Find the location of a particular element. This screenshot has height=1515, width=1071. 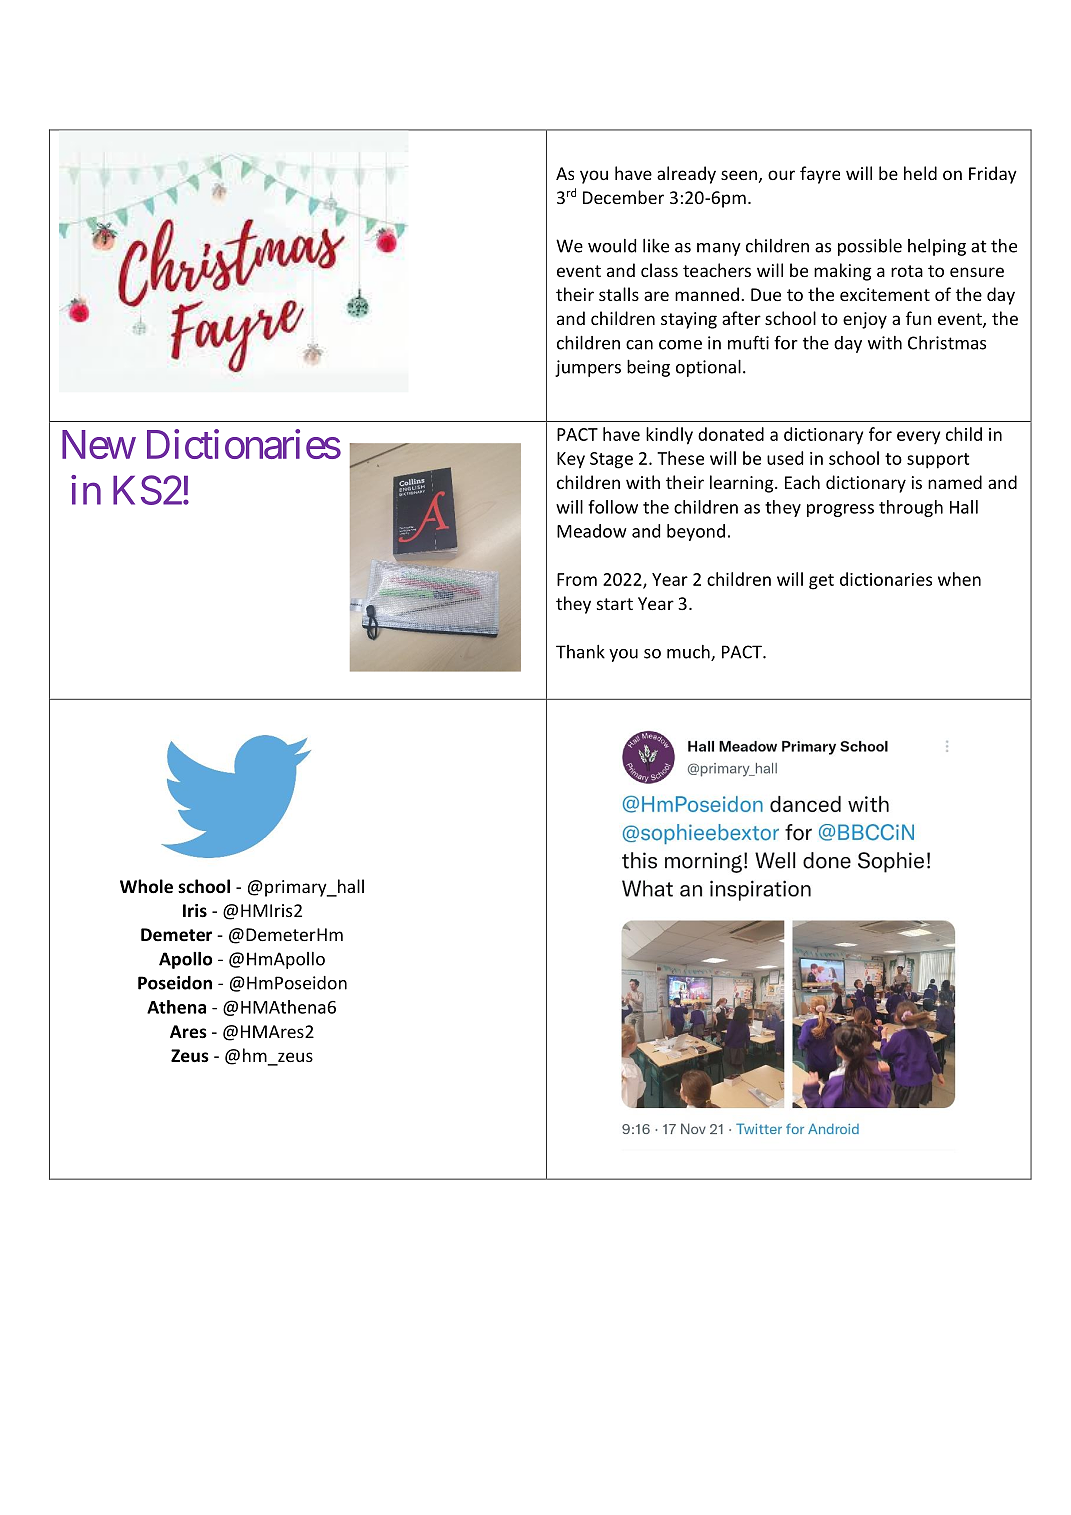

through is located at coordinates (911, 508).
